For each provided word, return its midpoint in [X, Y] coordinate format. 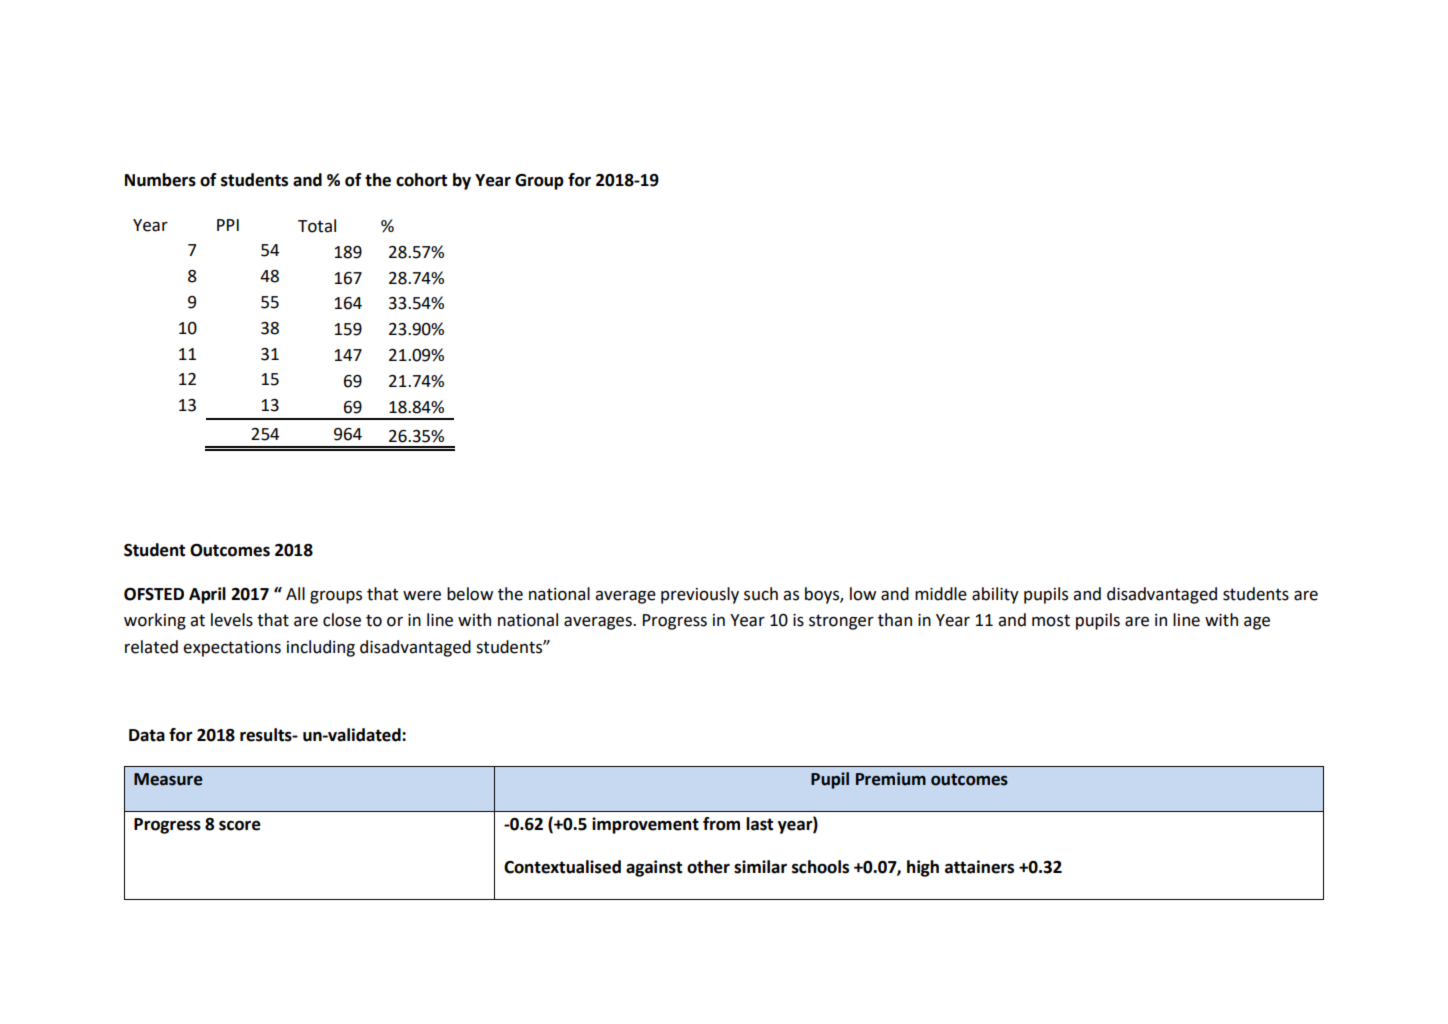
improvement [645, 825]
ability [995, 595]
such [761, 594]
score [240, 825]
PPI [228, 225]
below [470, 594]
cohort [421, 180]
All [295, 593]
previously [700, 595]
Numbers [160, 180]
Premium [891, 779]
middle [941, 594]
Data [147, 735]
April [207, 595]
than [895, 620]
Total [317, 226]
